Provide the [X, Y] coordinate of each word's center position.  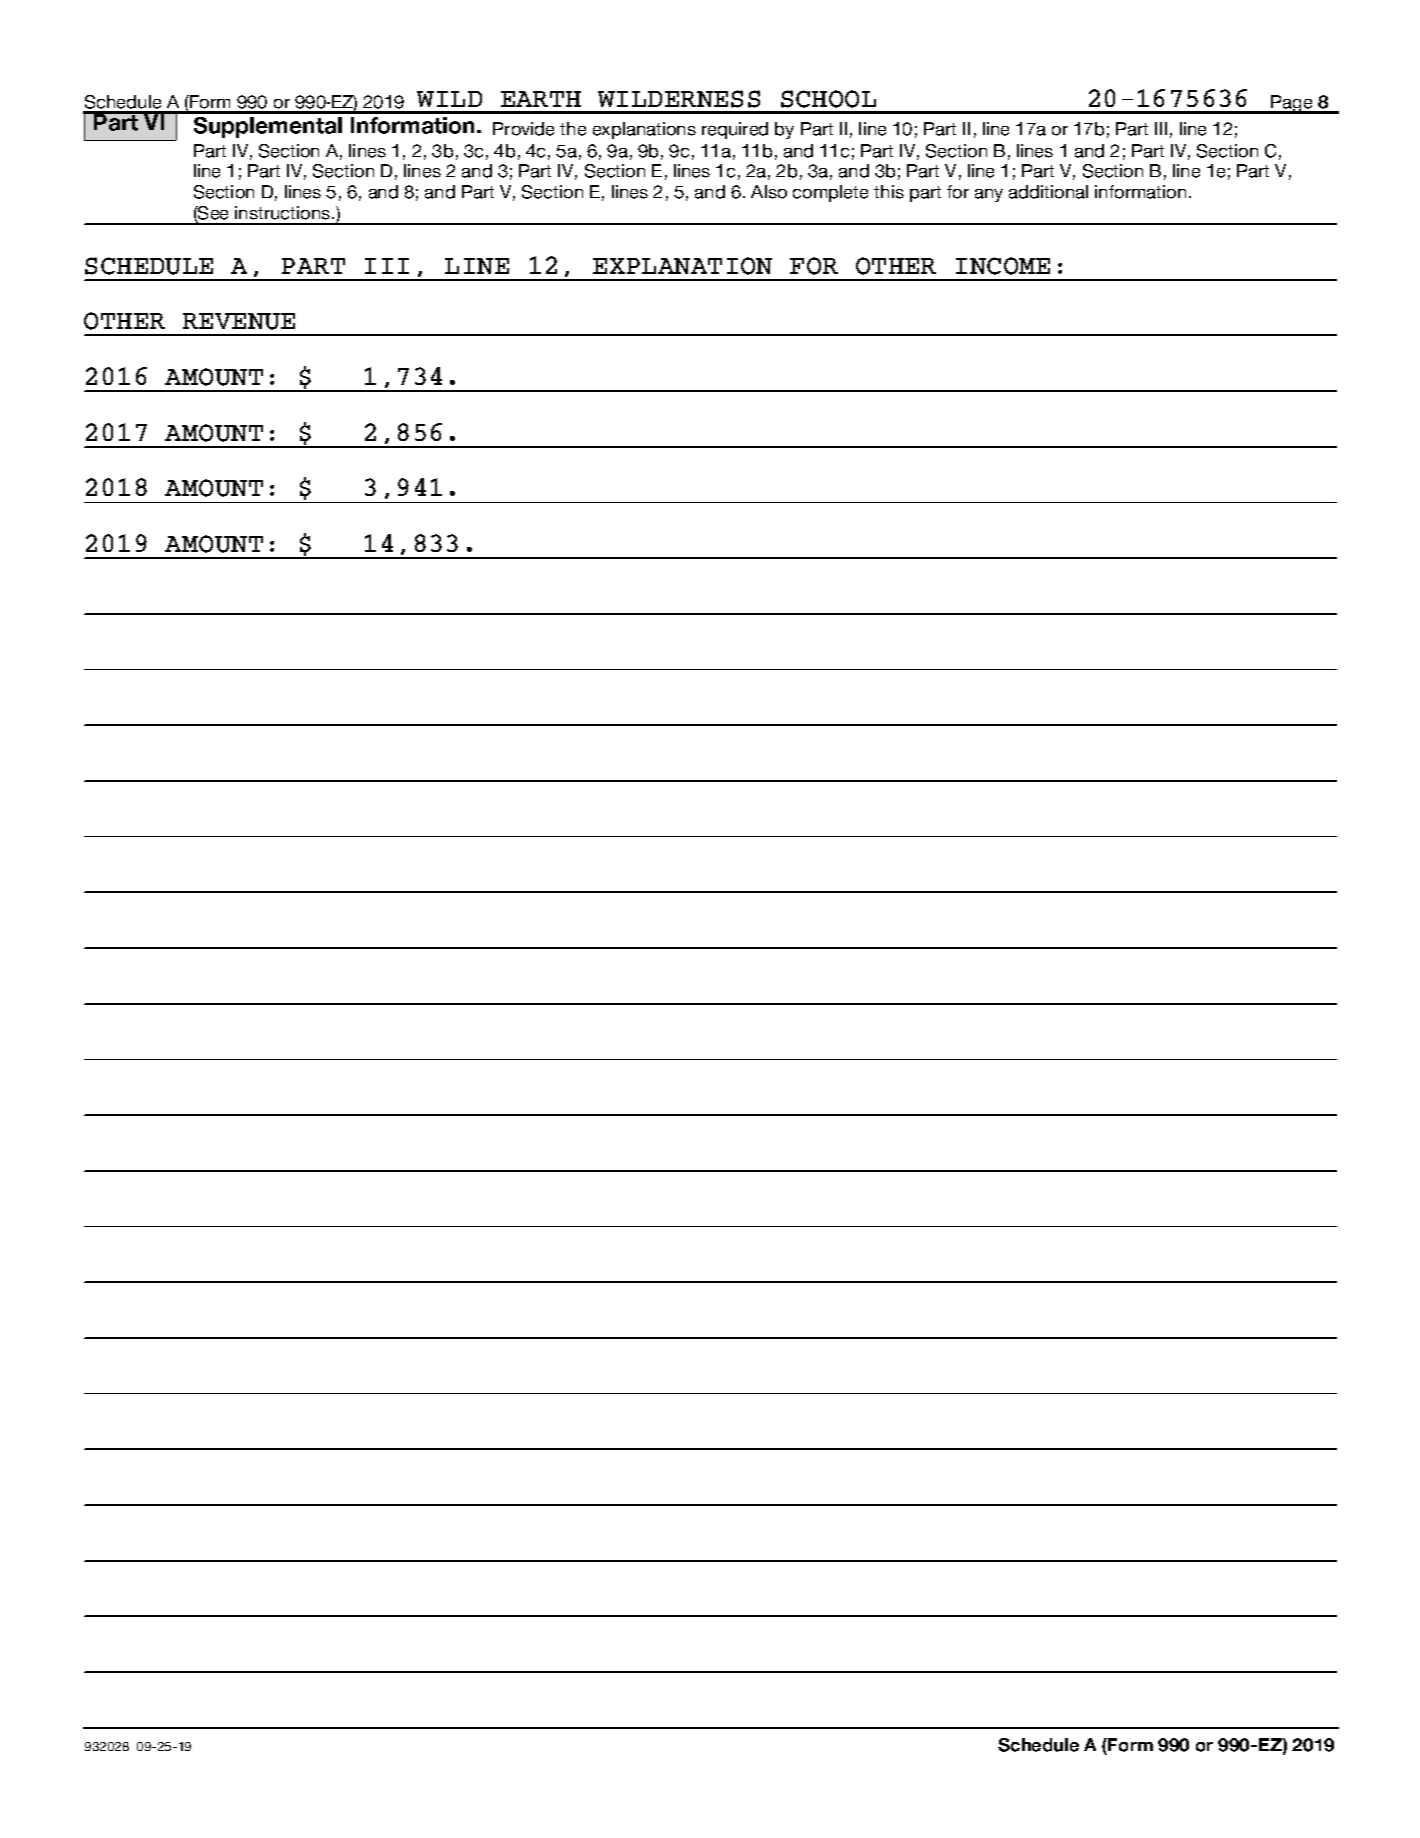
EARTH [541, 99]
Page [1292, 104]
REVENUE [239, 321]
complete [830, 193]
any [989, 195]
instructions [284, 213]
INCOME [1003, 266]
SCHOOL [828, 99]
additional [1048, 192]
